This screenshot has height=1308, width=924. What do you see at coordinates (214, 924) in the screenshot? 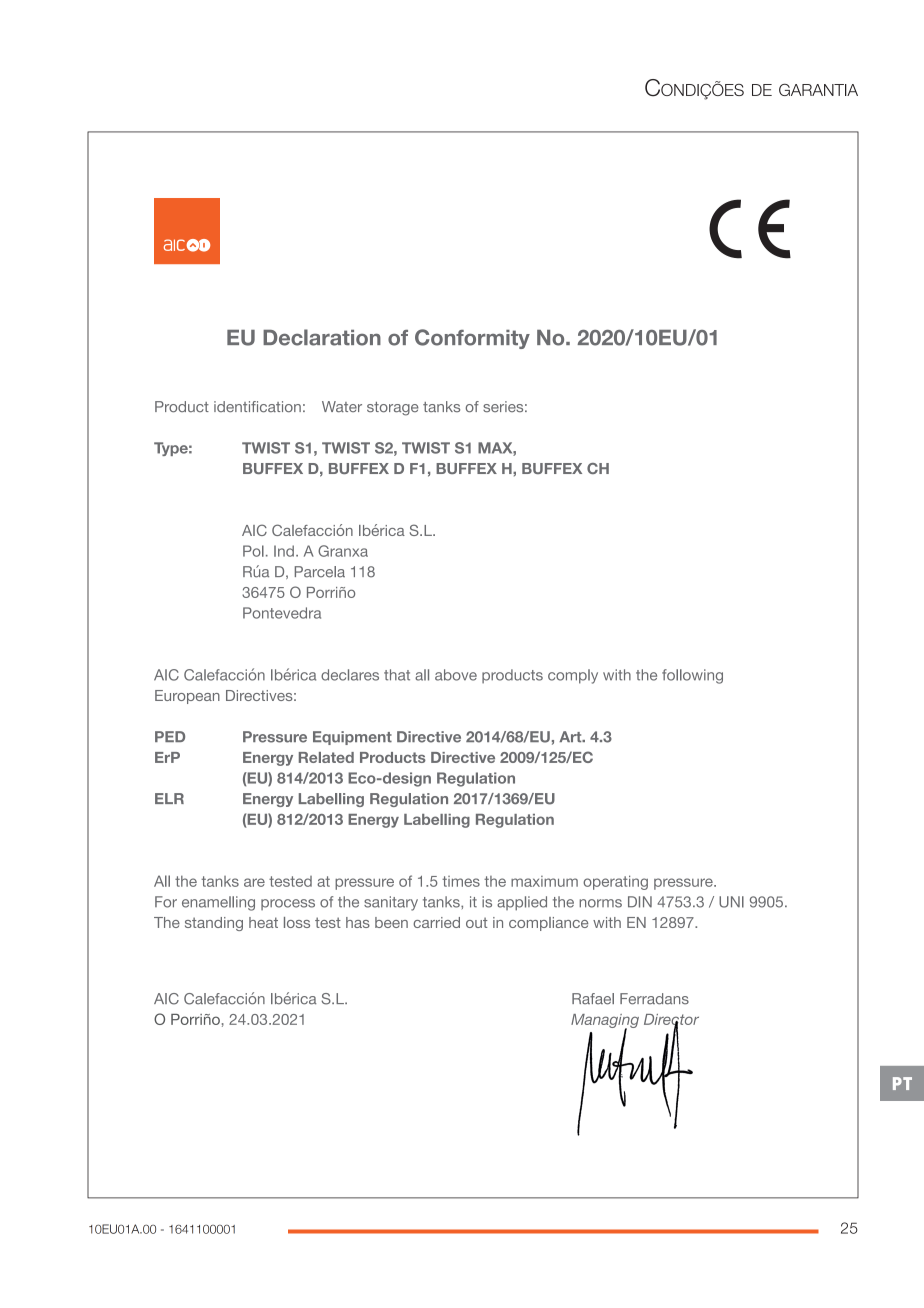
I see `standing` at bounding box center [214, 924].
